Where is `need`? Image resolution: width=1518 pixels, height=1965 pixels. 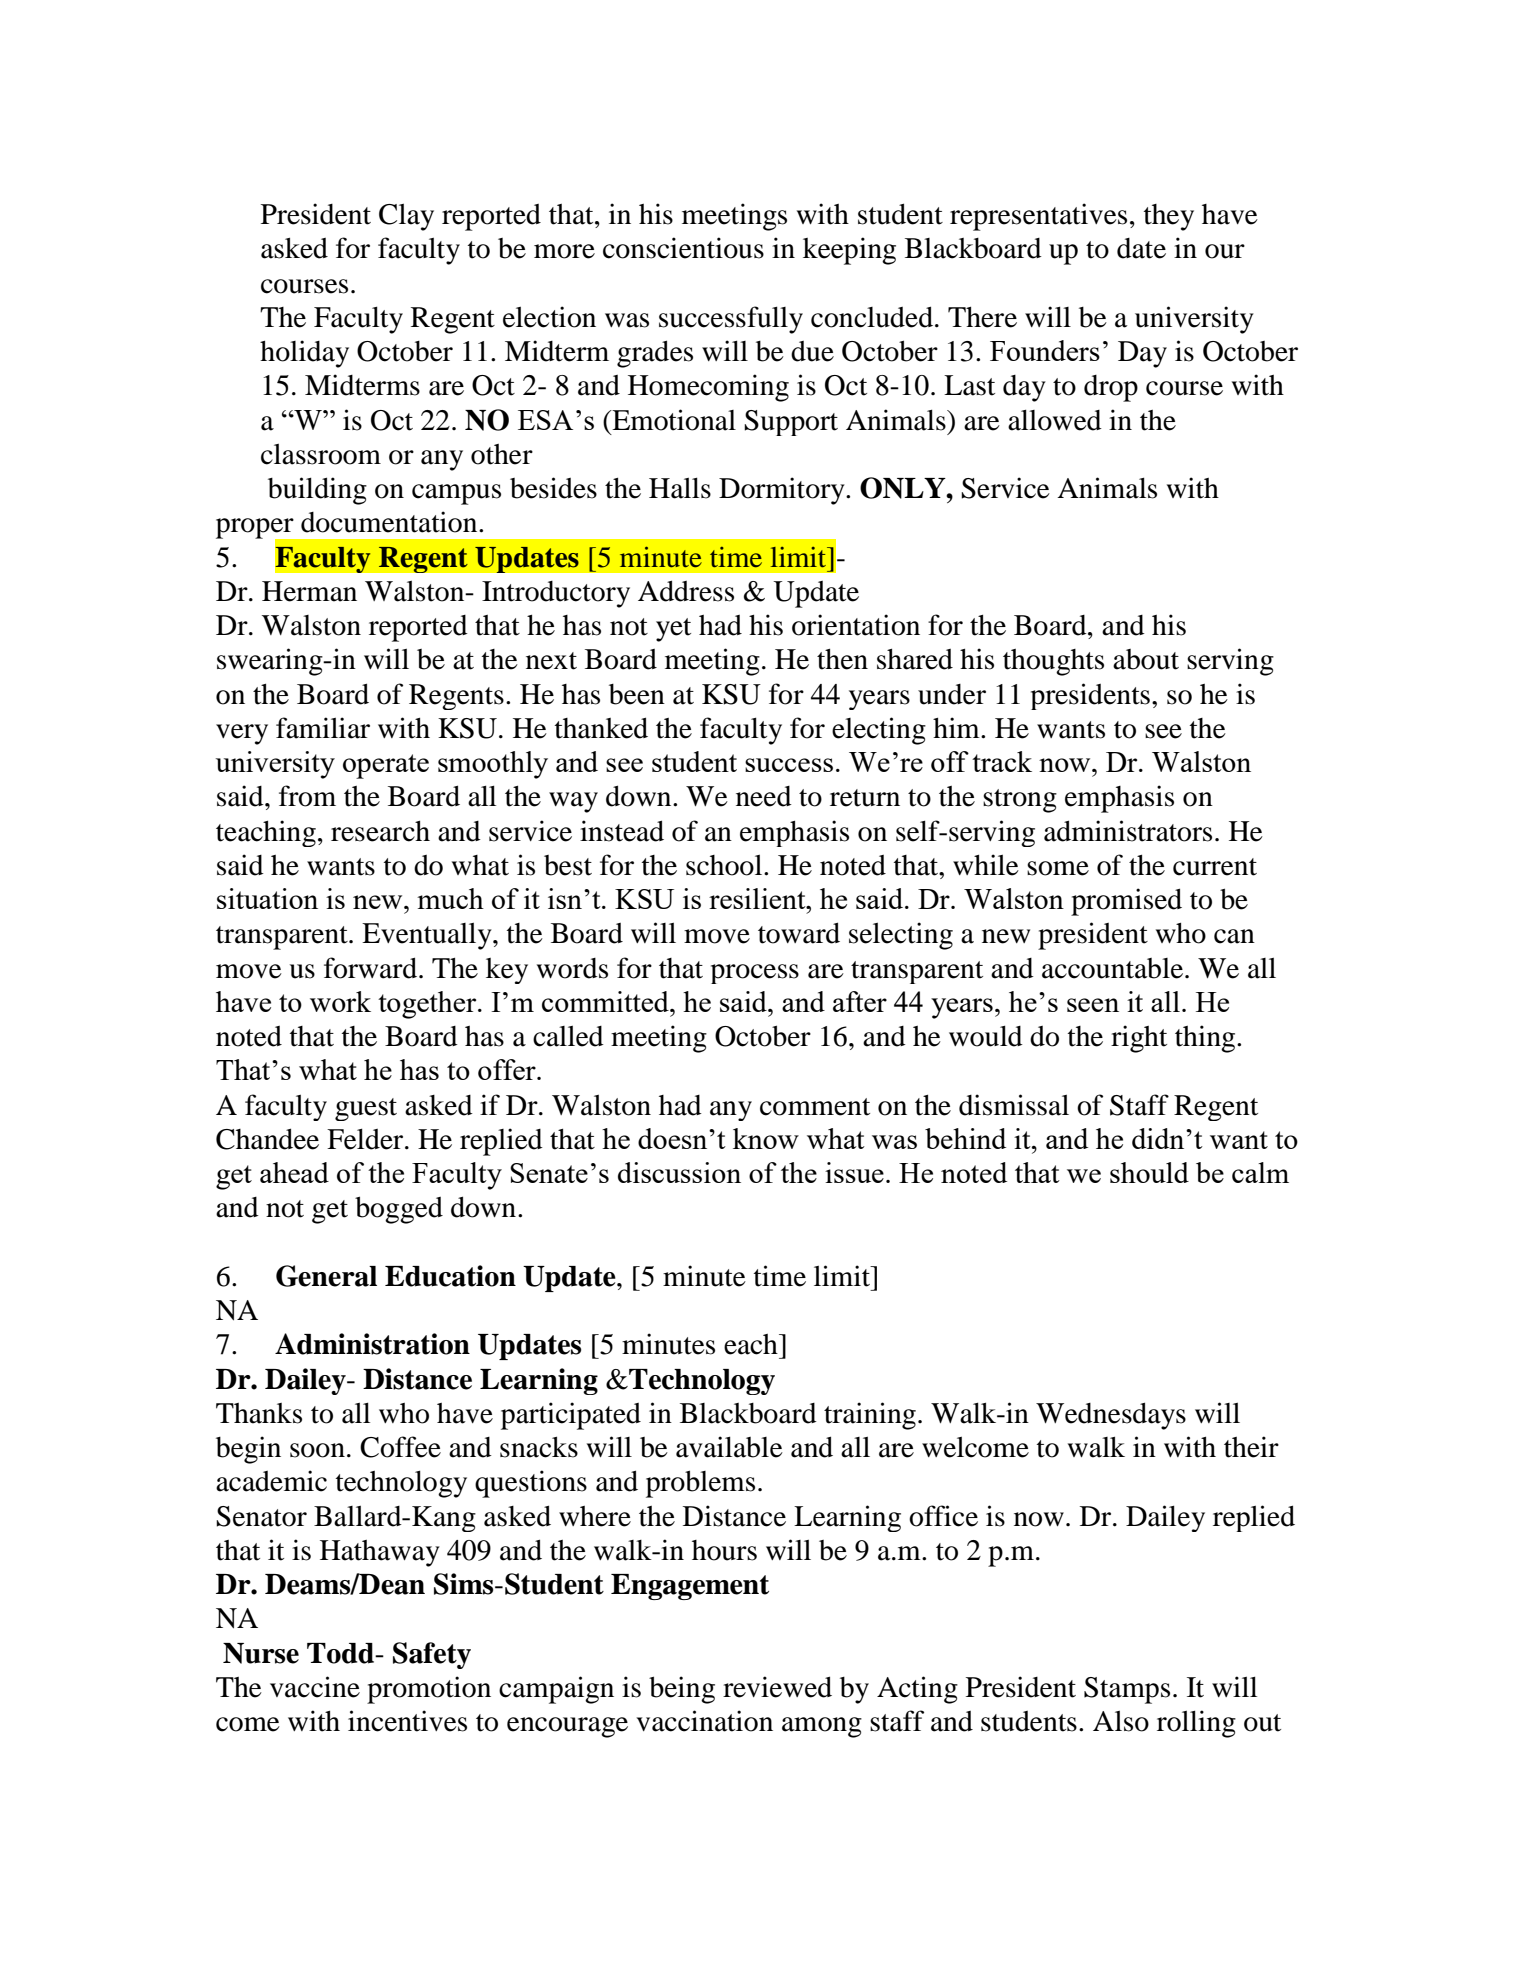 need is located at coordinates (764, 796).
